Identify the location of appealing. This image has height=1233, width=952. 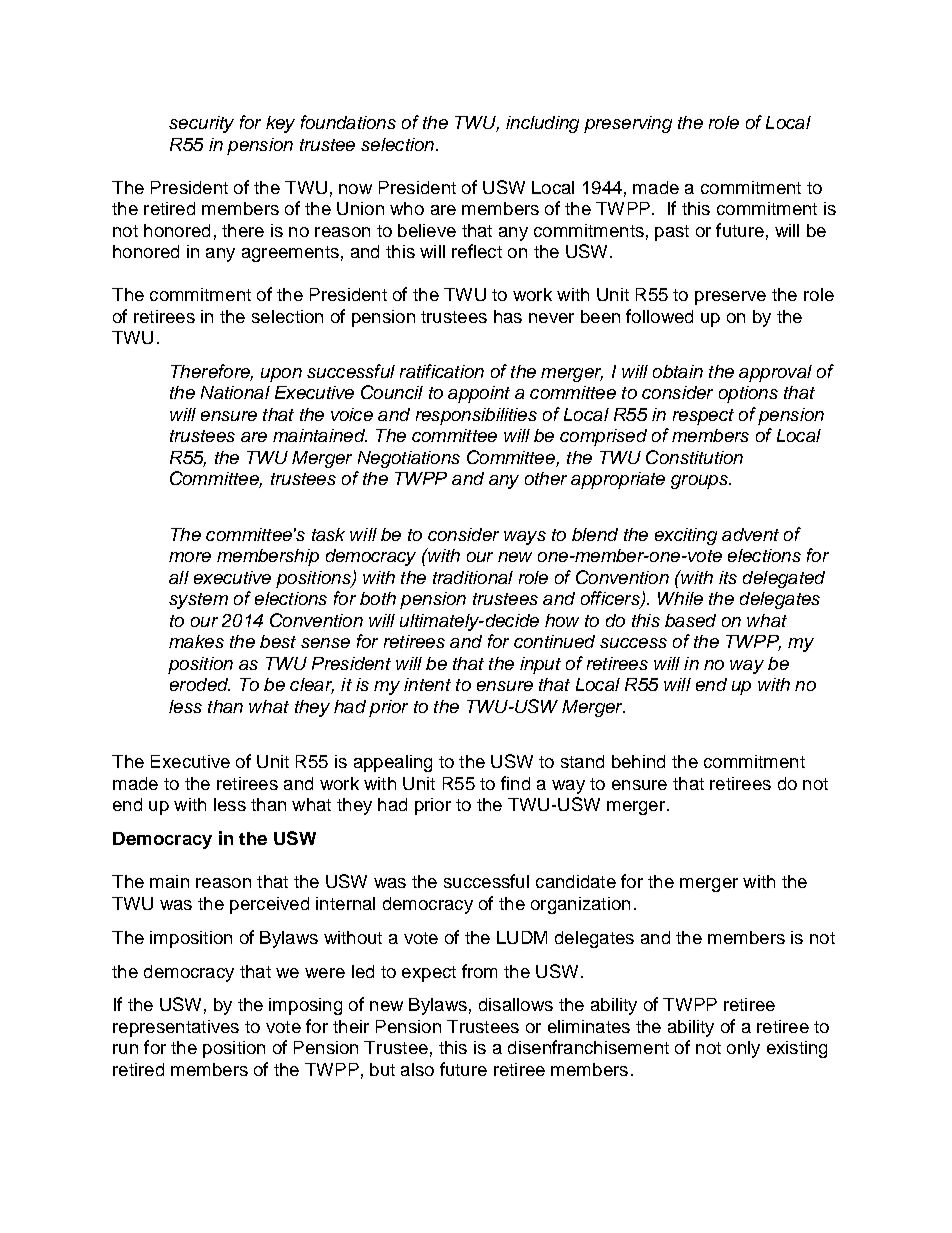
(393, 763).
